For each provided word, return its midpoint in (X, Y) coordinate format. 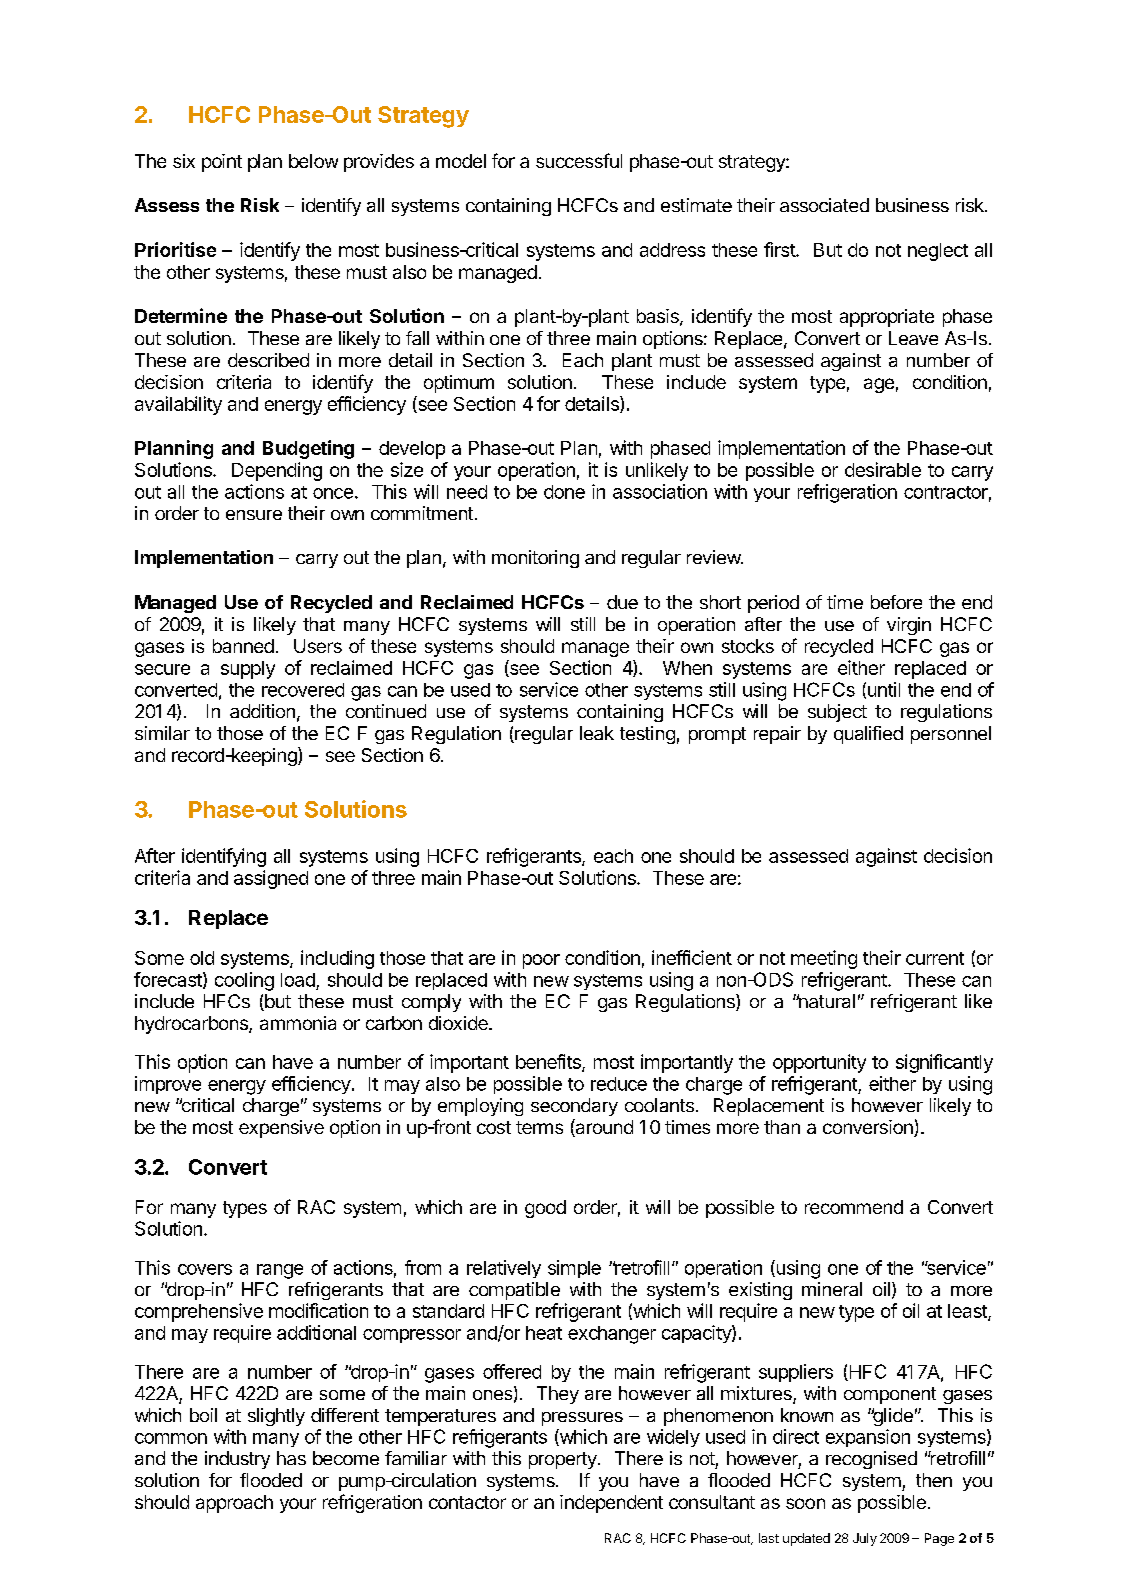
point (222, 163)
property (564, 1460)
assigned (271, 879)
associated (824, 205)
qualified (868, 735)
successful (579, 160)
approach (234, 1504)
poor (541, 961)
